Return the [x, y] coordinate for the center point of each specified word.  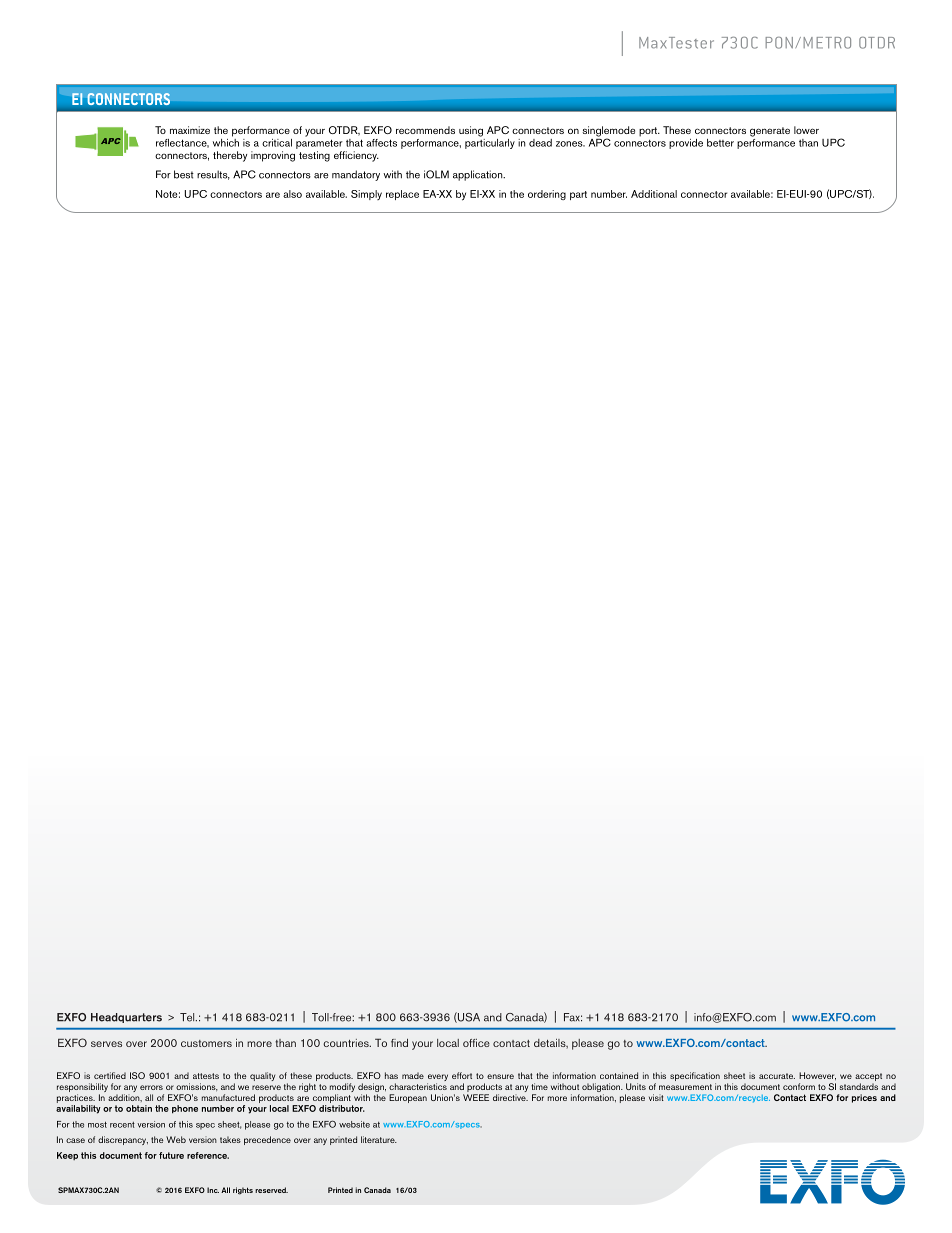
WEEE [476, 1097]
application [479, 175]
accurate [777, 1076]
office [476, 1043]
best [184, 174]
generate [770, 132]
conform [799, 1086]
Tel [188, 1017]
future [171, 1155]
